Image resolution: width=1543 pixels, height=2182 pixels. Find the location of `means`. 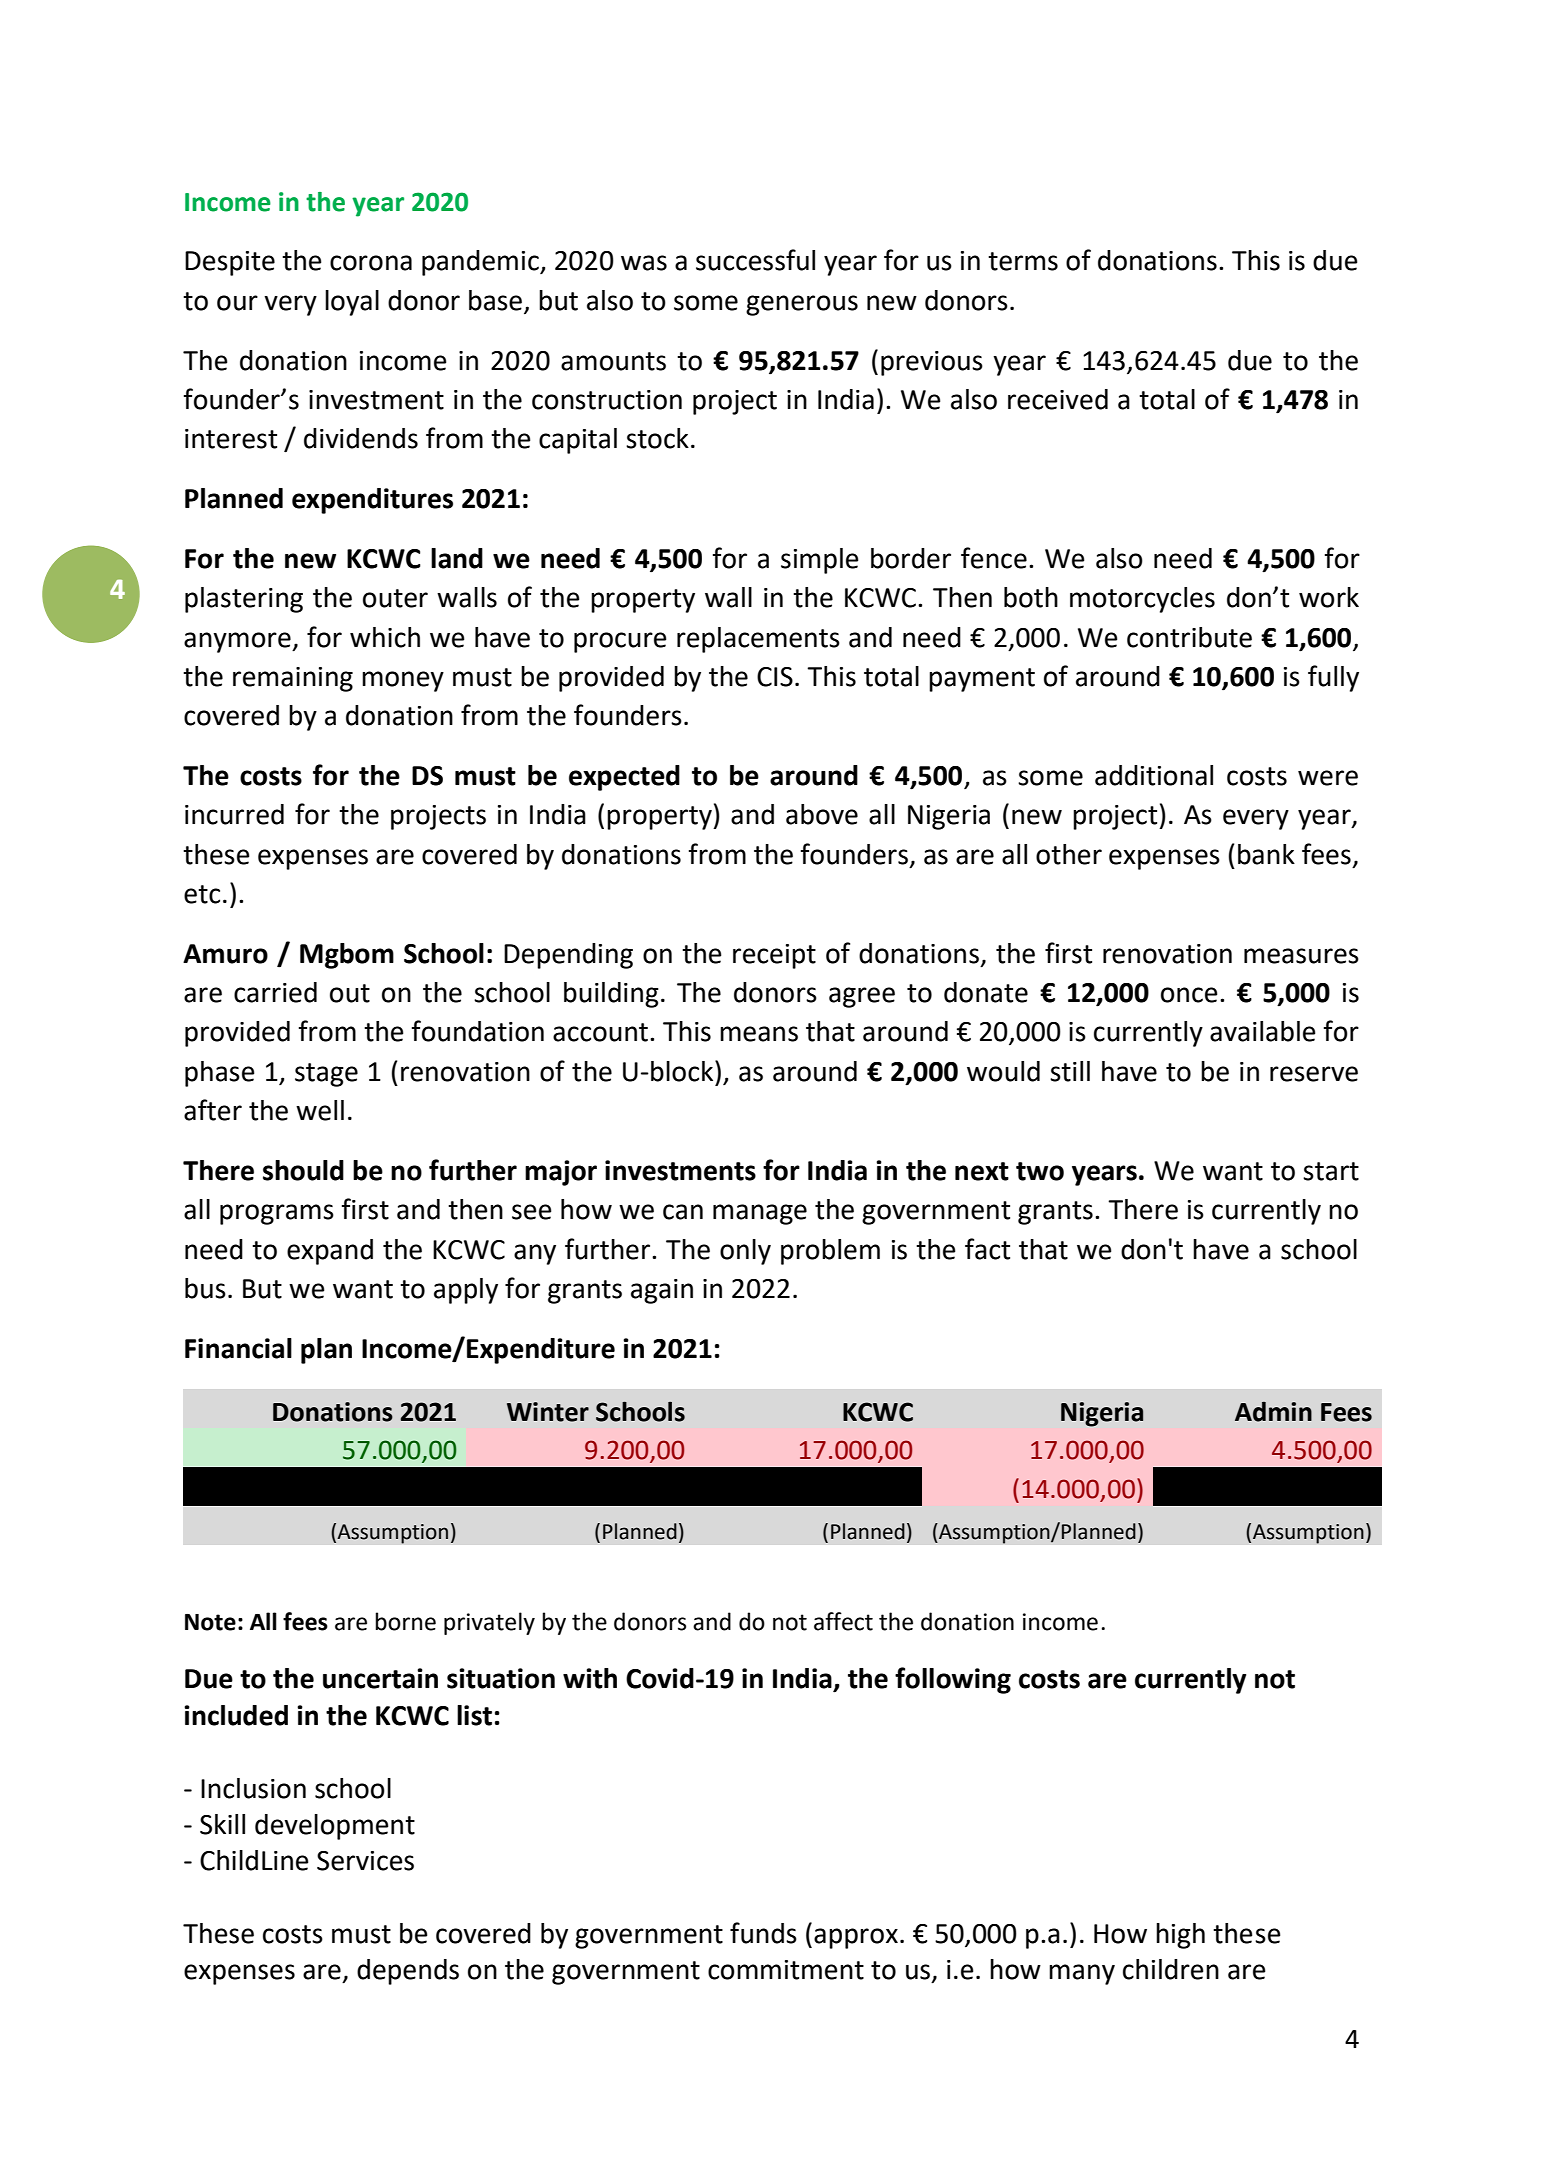

means is located at coordinates (759, 1034).
